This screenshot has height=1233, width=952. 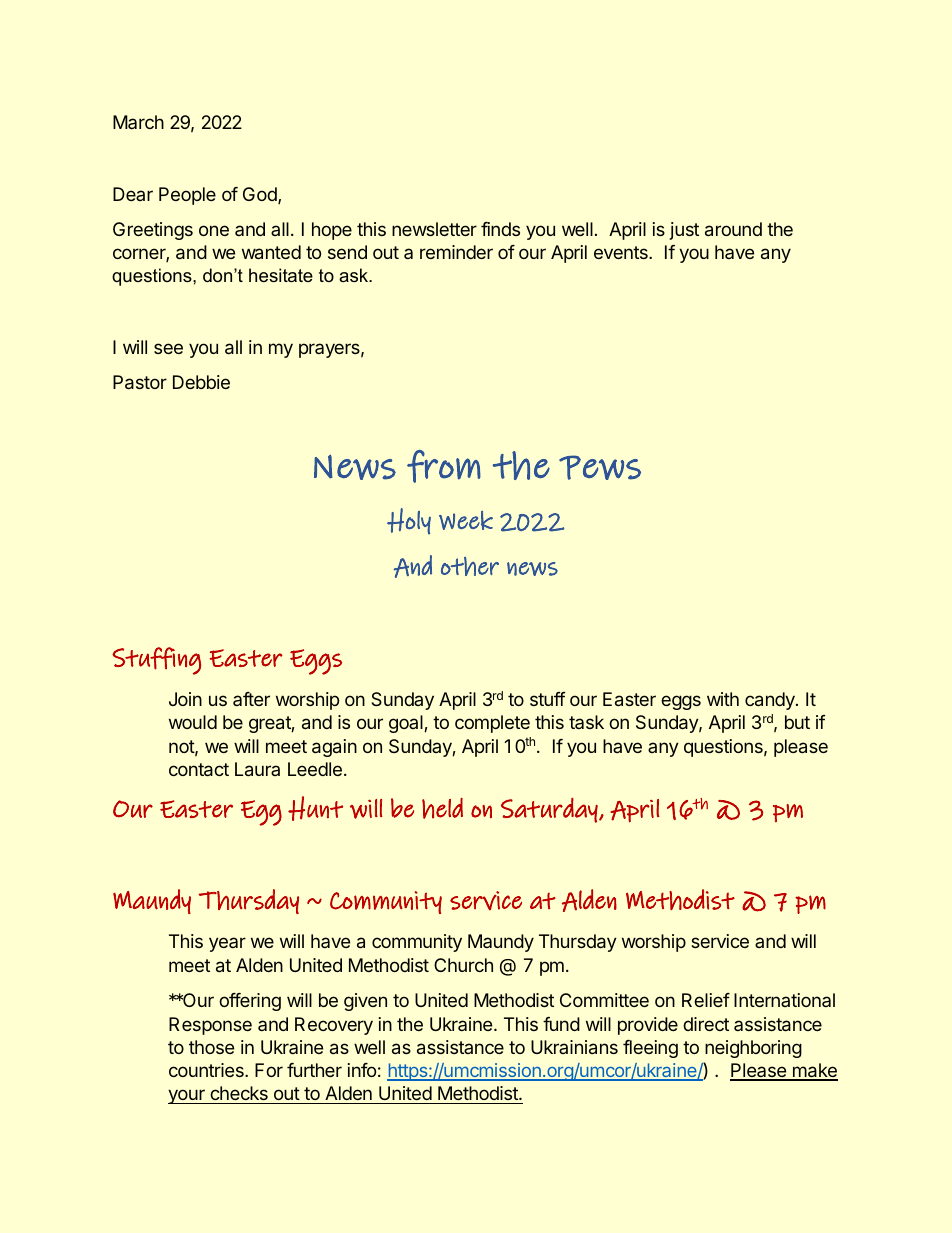 What do you see at coordinates (442, 808) in the screenshot?
I see `held` at bounding box center [442, 808].
